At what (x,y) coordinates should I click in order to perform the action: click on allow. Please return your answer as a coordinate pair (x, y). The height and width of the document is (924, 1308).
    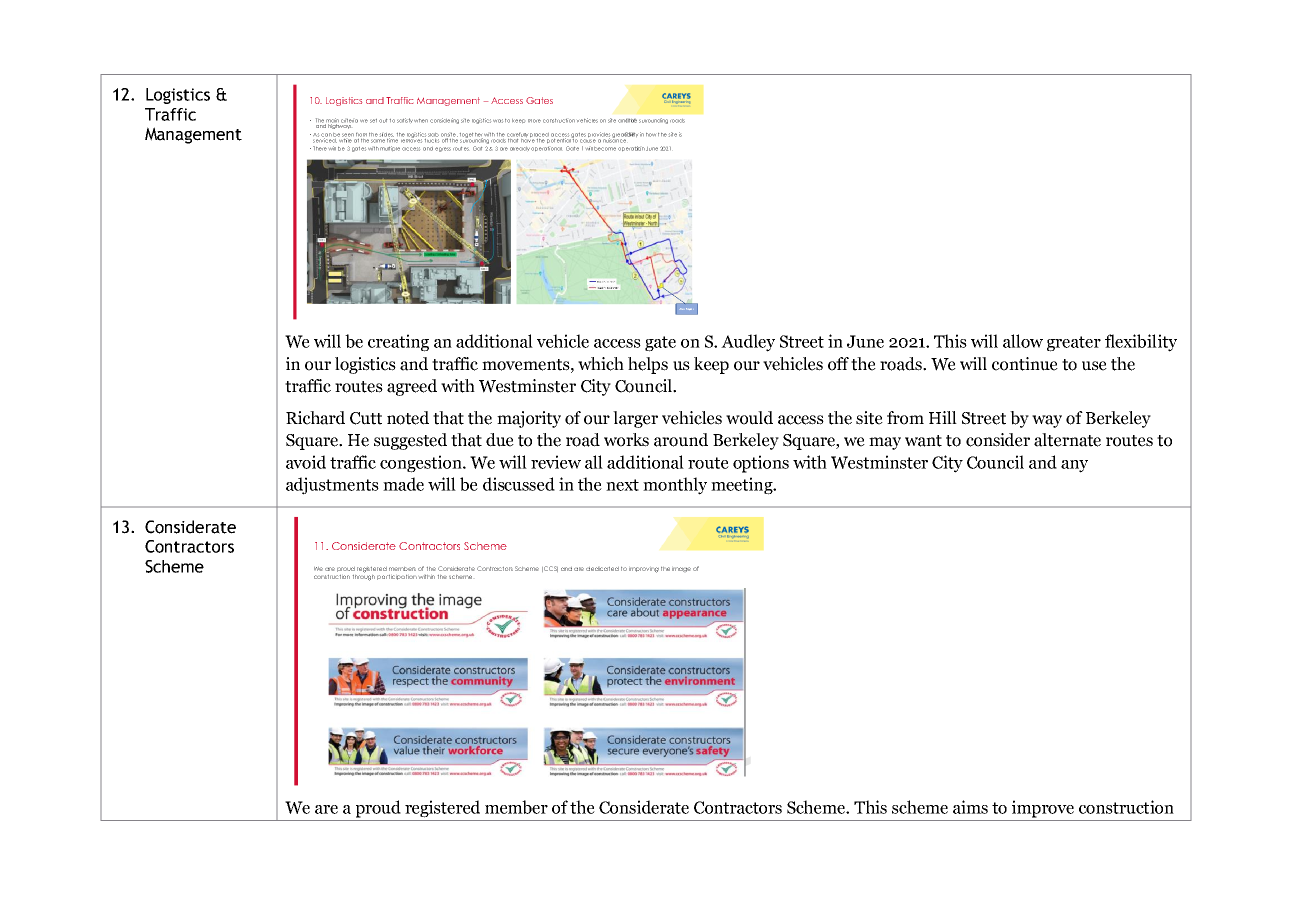
    Looking at the image, I should click on (1023, 341).
